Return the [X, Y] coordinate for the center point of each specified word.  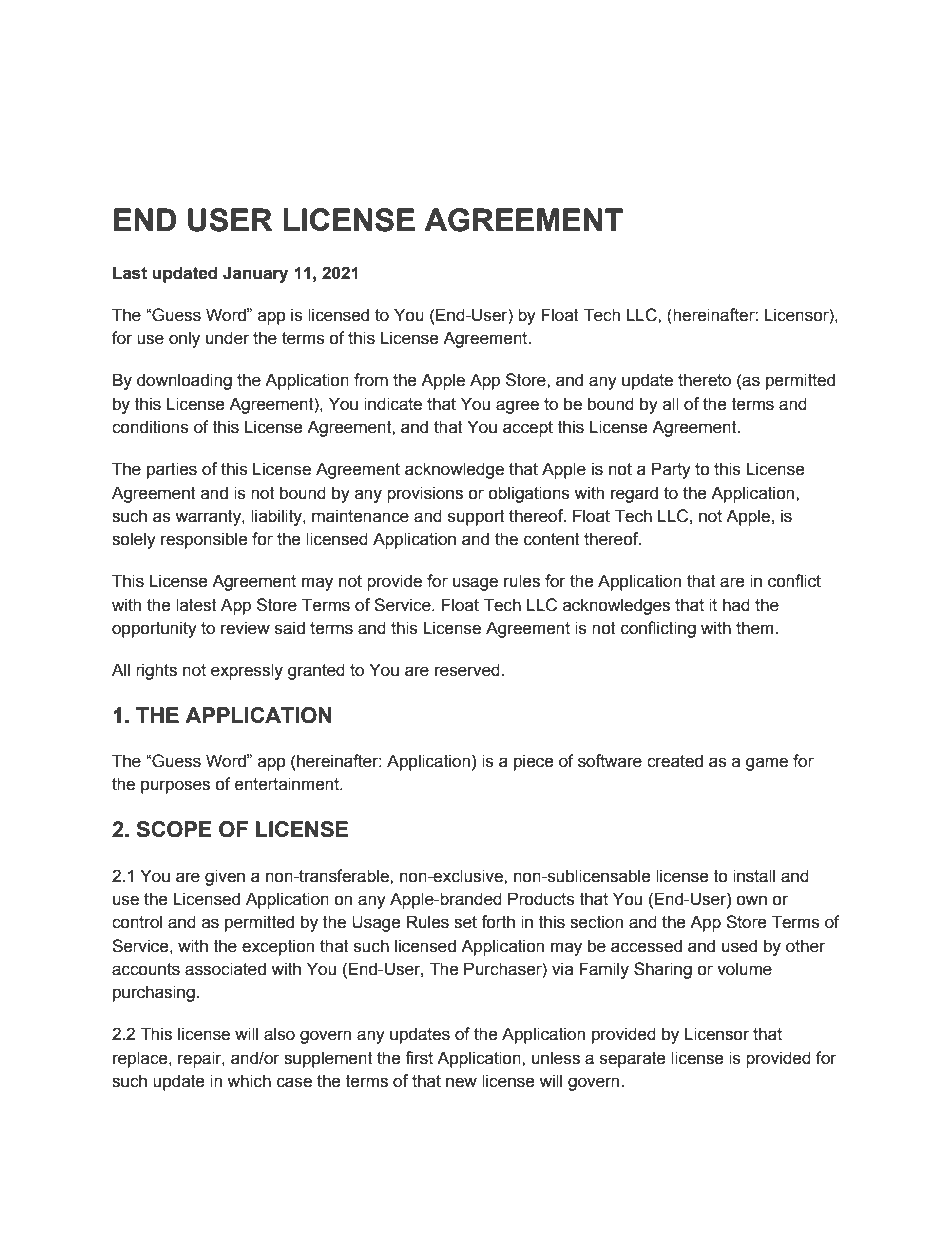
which [249, 1081]
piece [534, 762]
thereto [704, 380]
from [371, 380]
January [255, 274]
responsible [204, 540]
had [736, 605]
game [767, 764]
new [461, 1082]
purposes [175, 787]
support [476, 518]
